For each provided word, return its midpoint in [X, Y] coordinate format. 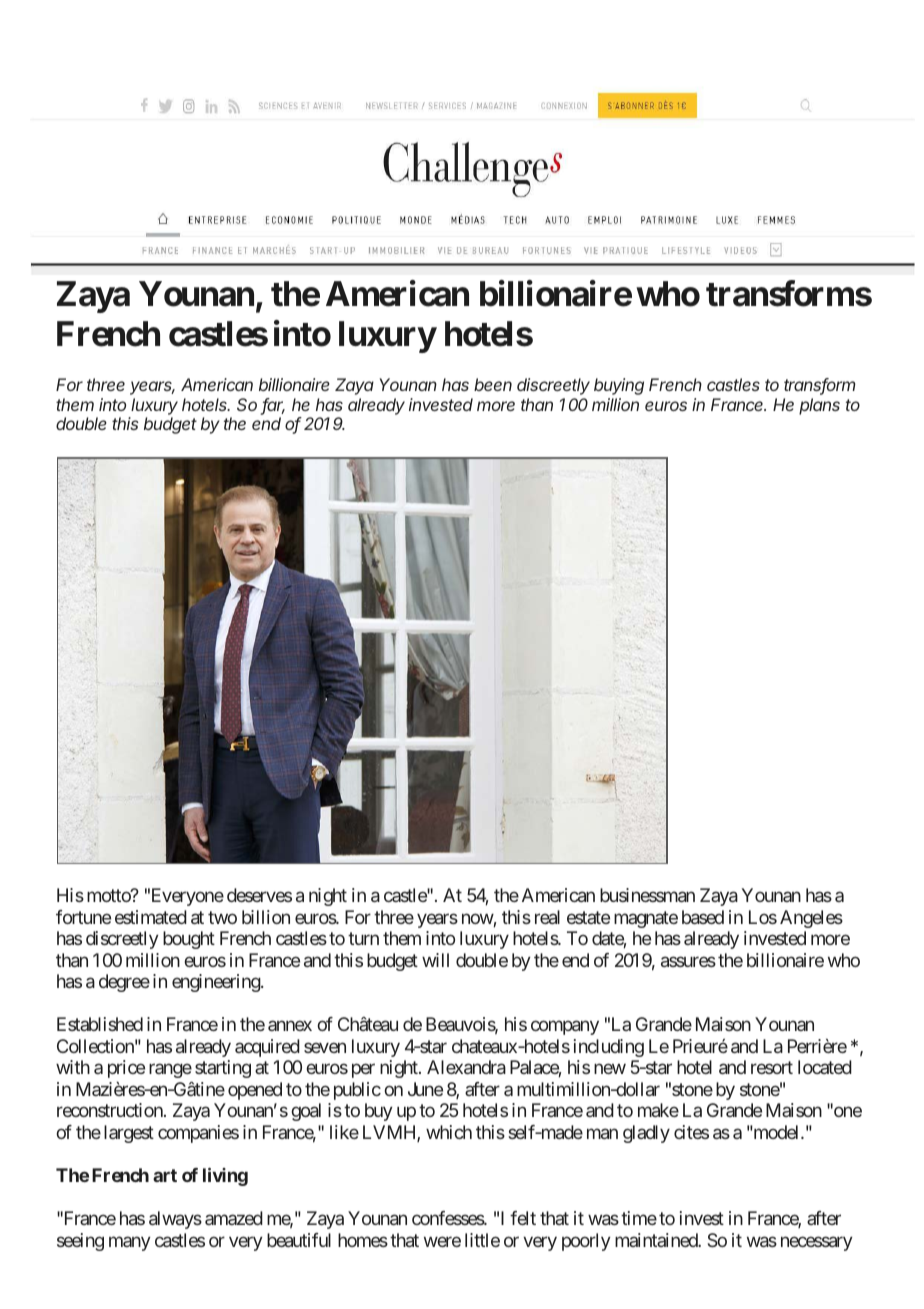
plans [819, 406]
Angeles [811, 919]
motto [109, 896]
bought [189, 940]
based [703, 917]
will [435, 960]
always [175, 1220]
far [273, 406]
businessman [647, 895]
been [493, 384]
